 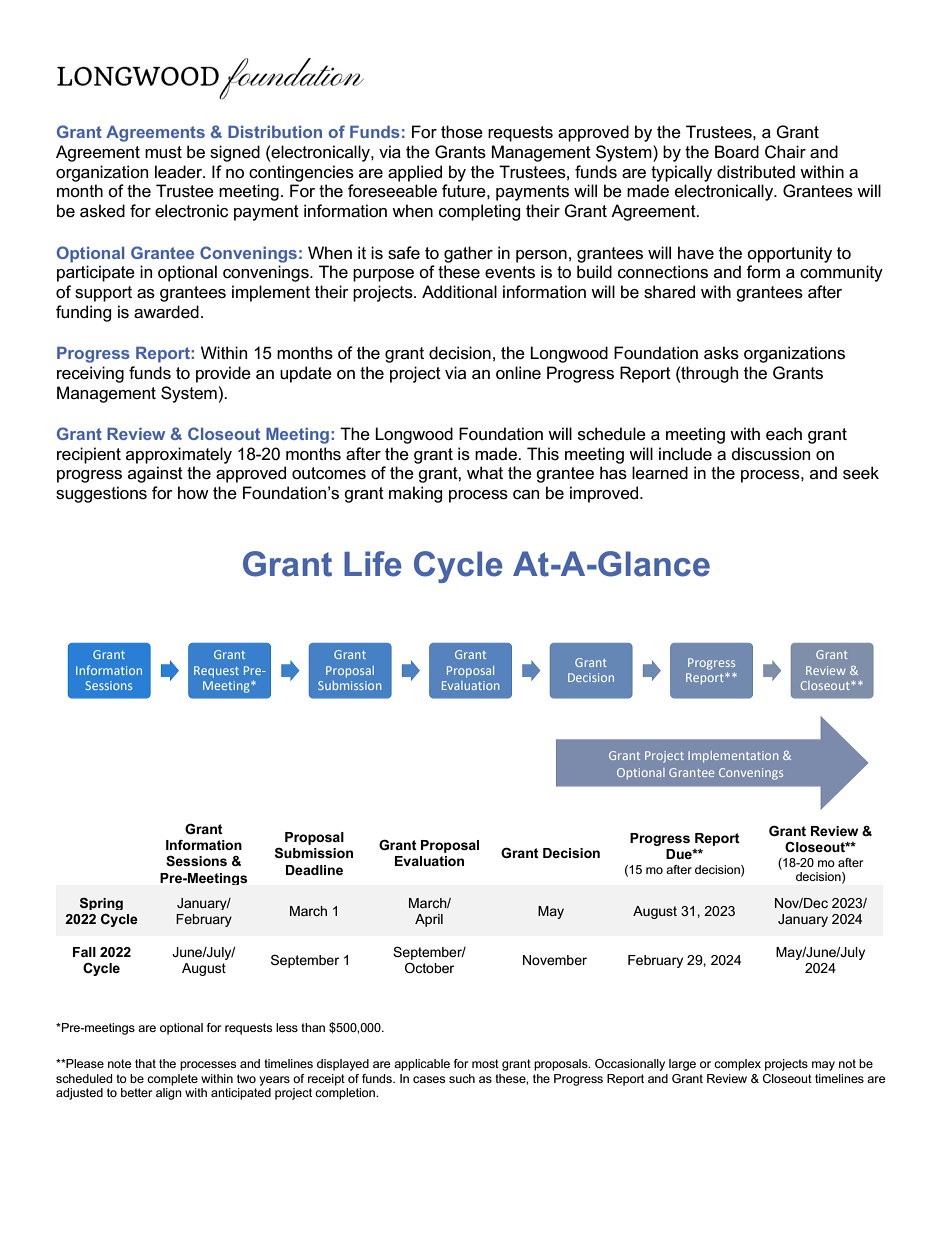 What do you see at coordinates (462, 132) in the page?
I see `those` at bounding box center [462, 132].
